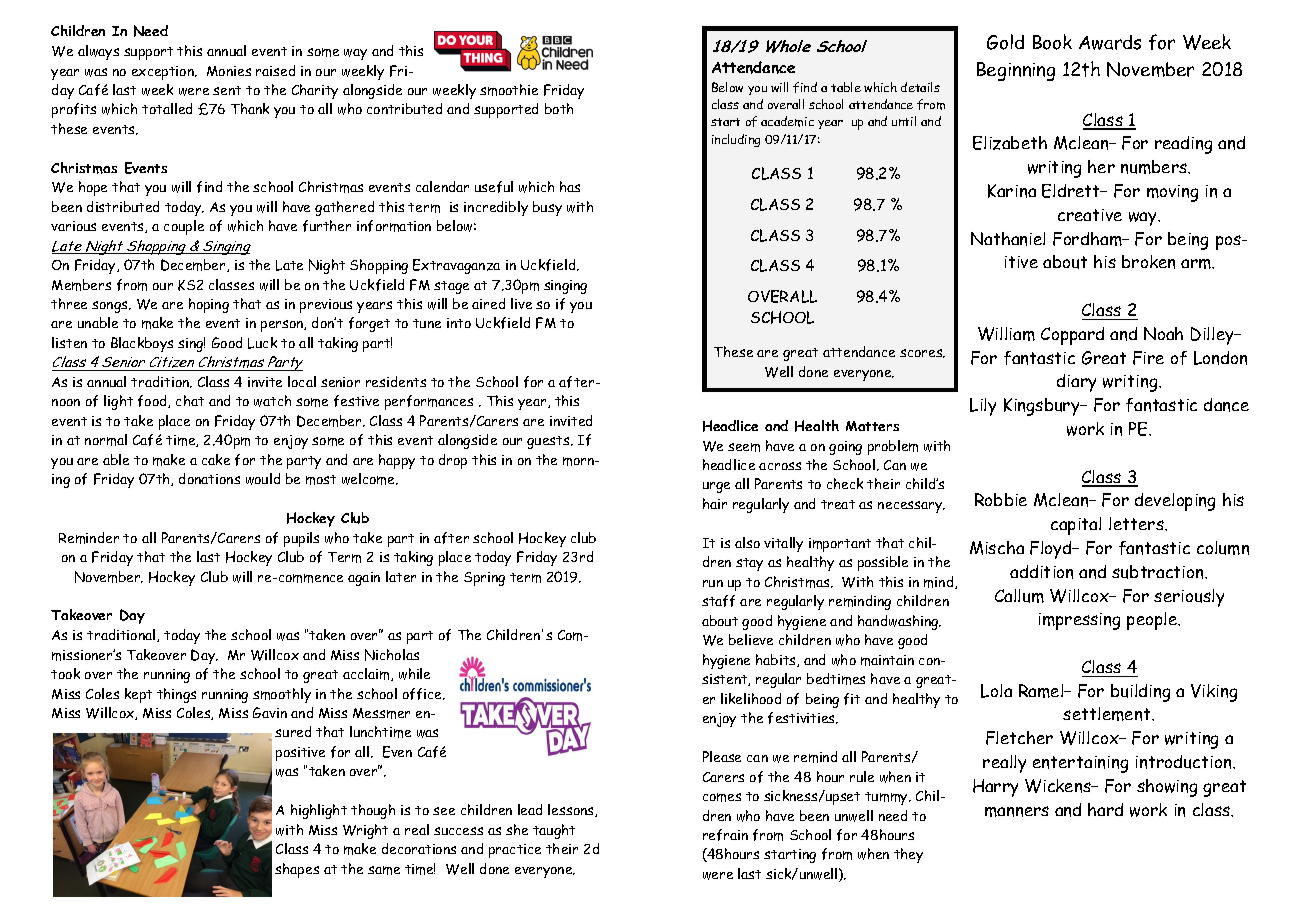 This image has height=924, width=1308. What do you see at coordinates (229, 71) in the image?
I see `Monies` at bounding box center [229, 71].
